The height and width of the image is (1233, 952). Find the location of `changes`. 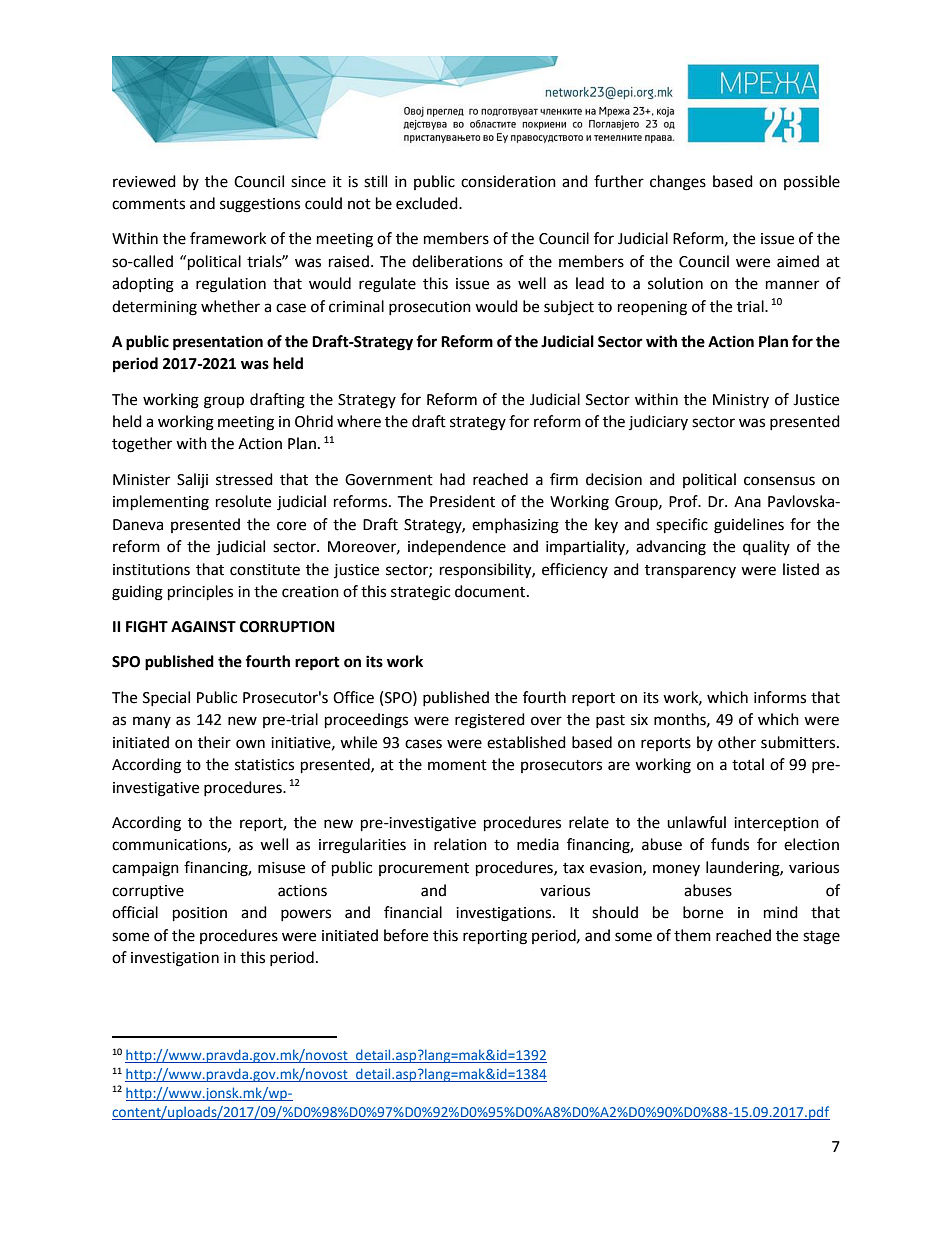

changes is located at coordinates (678, 183).
